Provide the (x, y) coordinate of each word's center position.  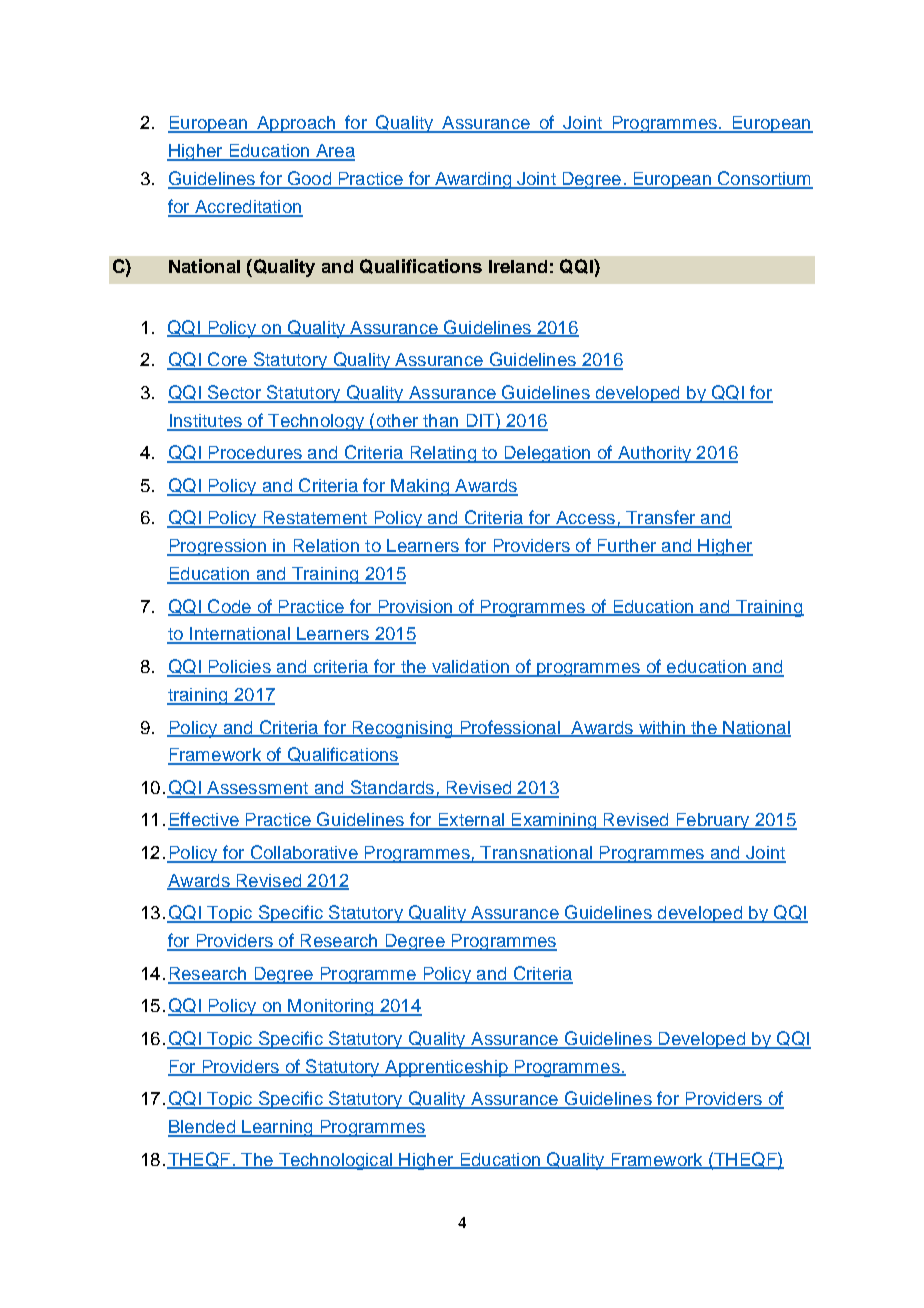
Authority (654, 454)
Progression (217, 547)
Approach (296, 124)
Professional (510, 728)
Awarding (473, 180)
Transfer (661, 518)
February (713, 821)
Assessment (258, 789)
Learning (277, 1128)
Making (420, 487)
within (661, 728)
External (471, 821)
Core (227, 360)
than (441, 422)
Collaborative (304, 853)
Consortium (764, 179)
